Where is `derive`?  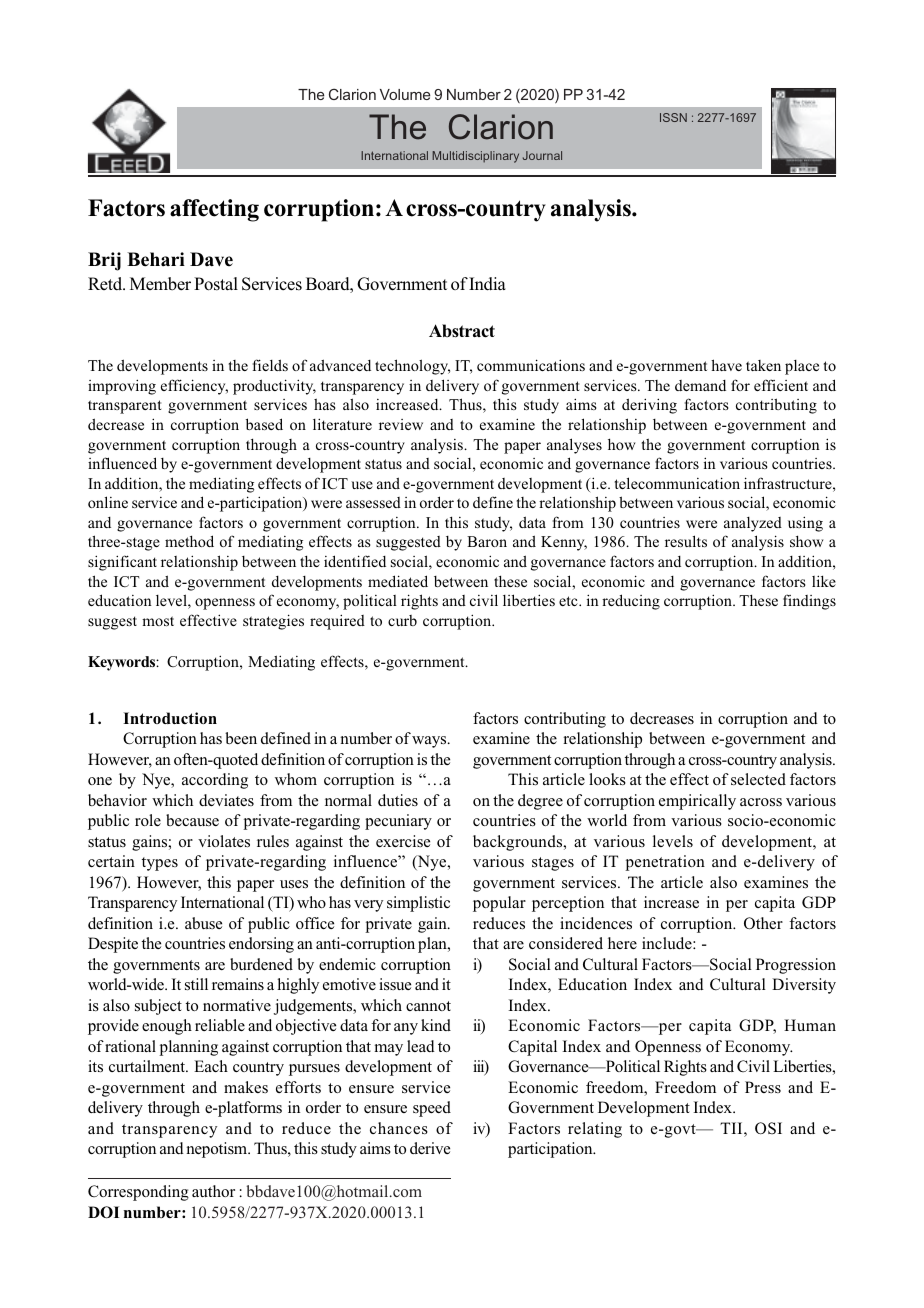
derive is located at coordinates (430, 1148).
